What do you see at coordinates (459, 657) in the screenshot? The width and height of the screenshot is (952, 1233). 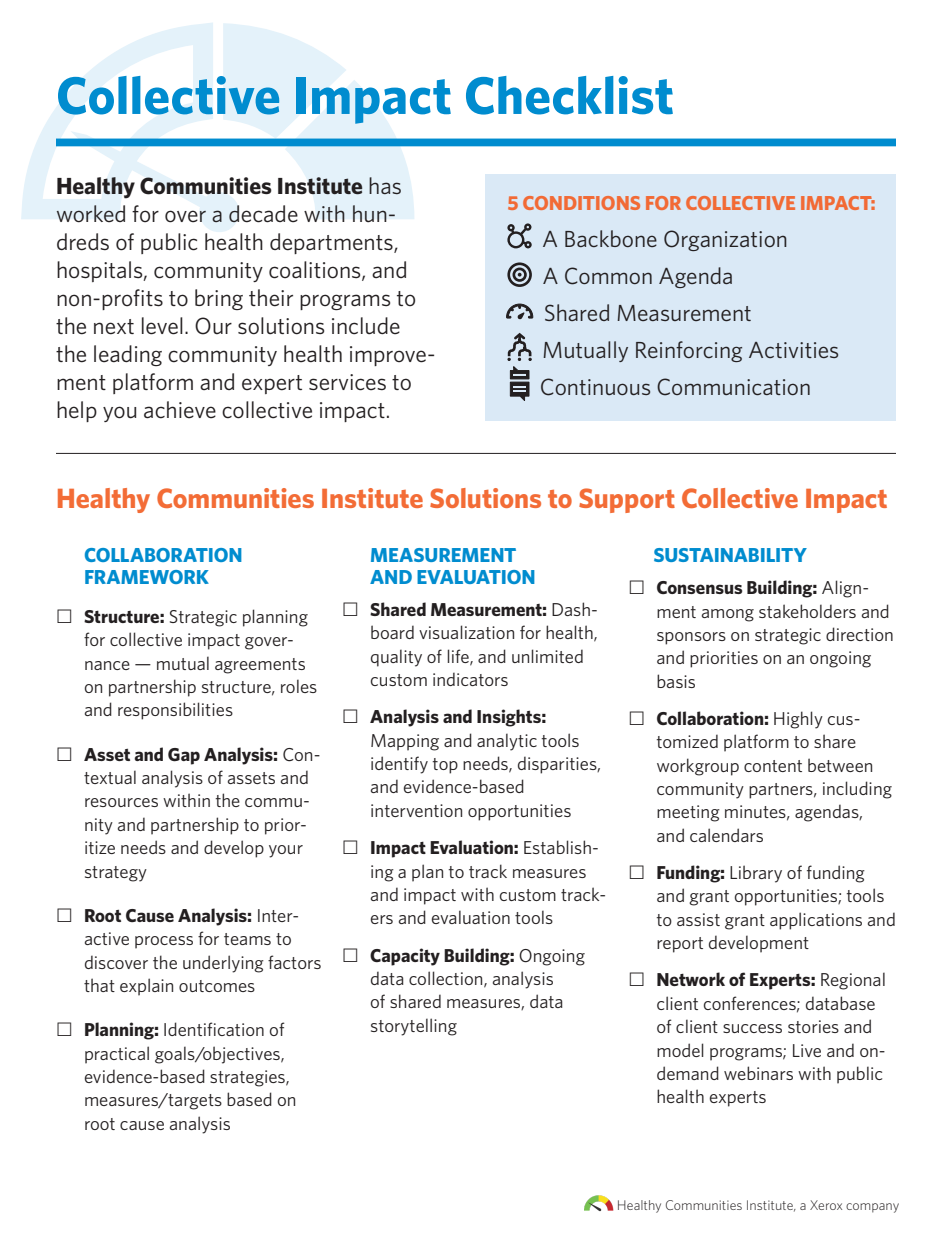 I see `life` at bounding box center [459, 657].
